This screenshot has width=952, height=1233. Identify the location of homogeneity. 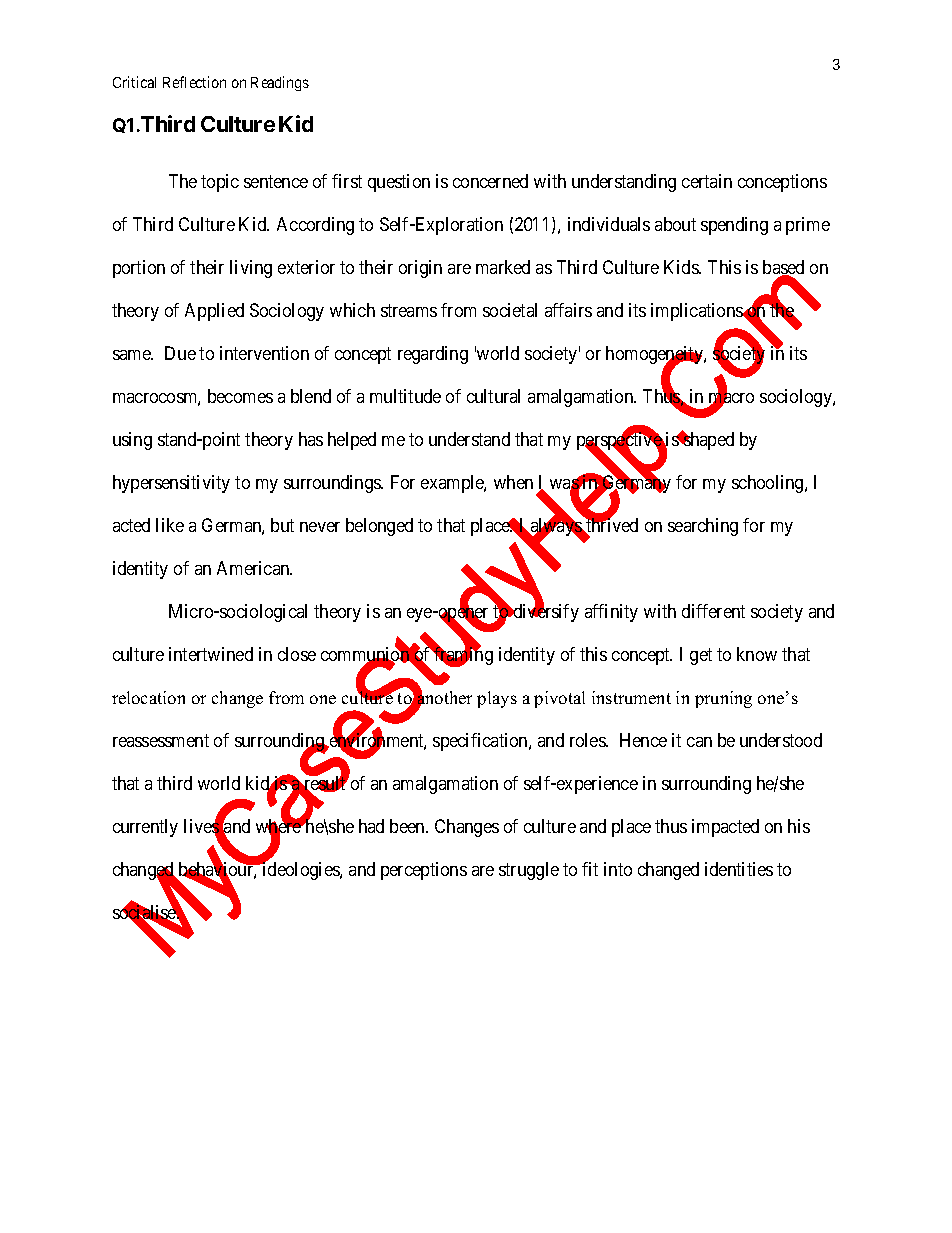
(655, 356).
